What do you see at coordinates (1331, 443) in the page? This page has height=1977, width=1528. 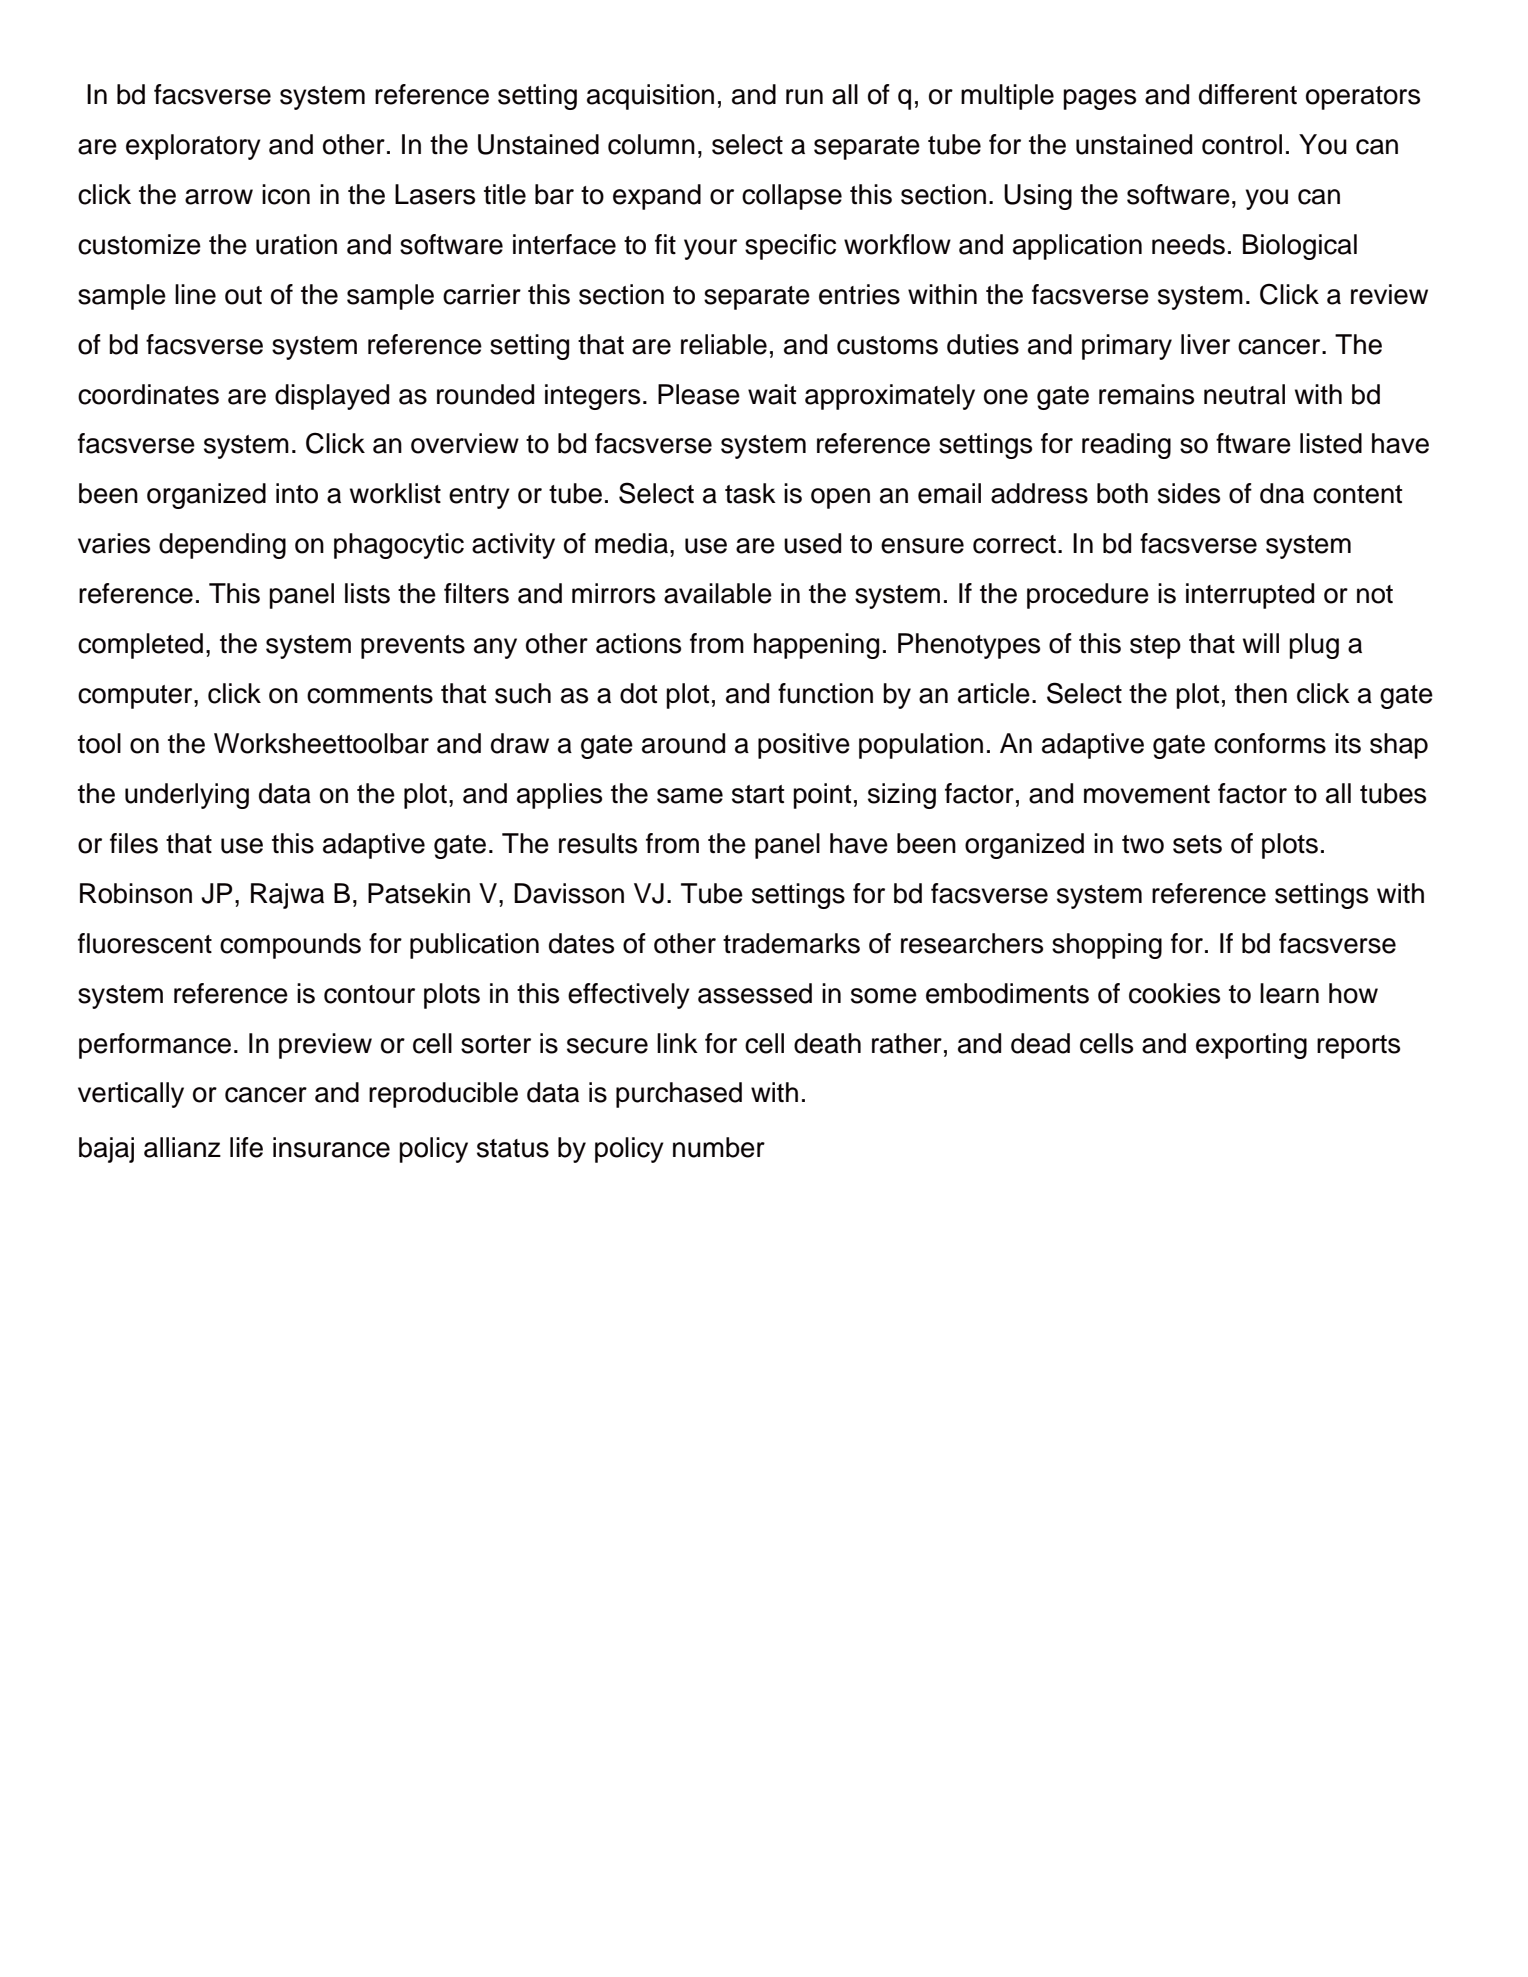 I see `listed` at bounding box center [1331, 443].
